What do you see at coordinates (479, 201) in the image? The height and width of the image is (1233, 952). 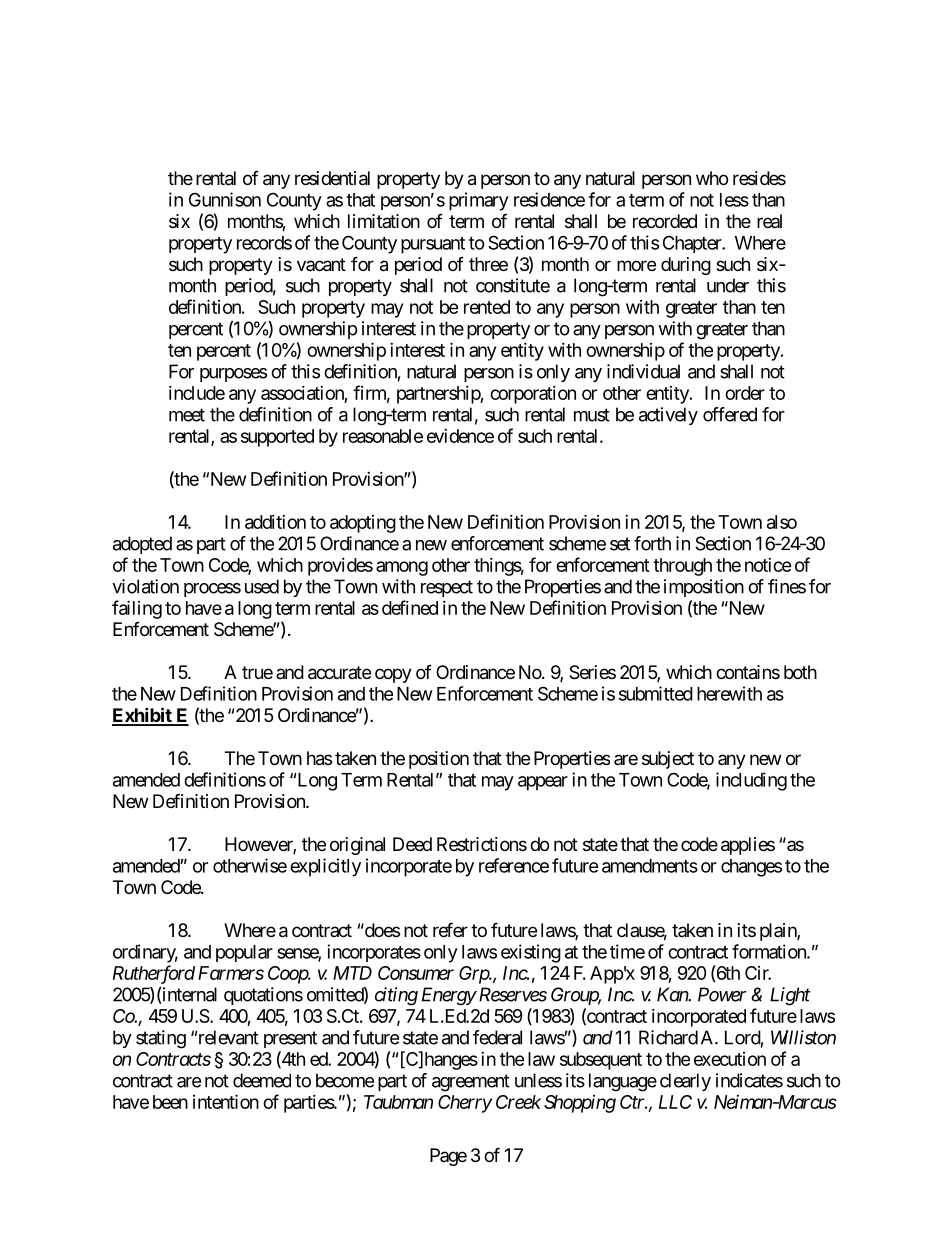 I see `primary` at bounding box center [479, 201].
